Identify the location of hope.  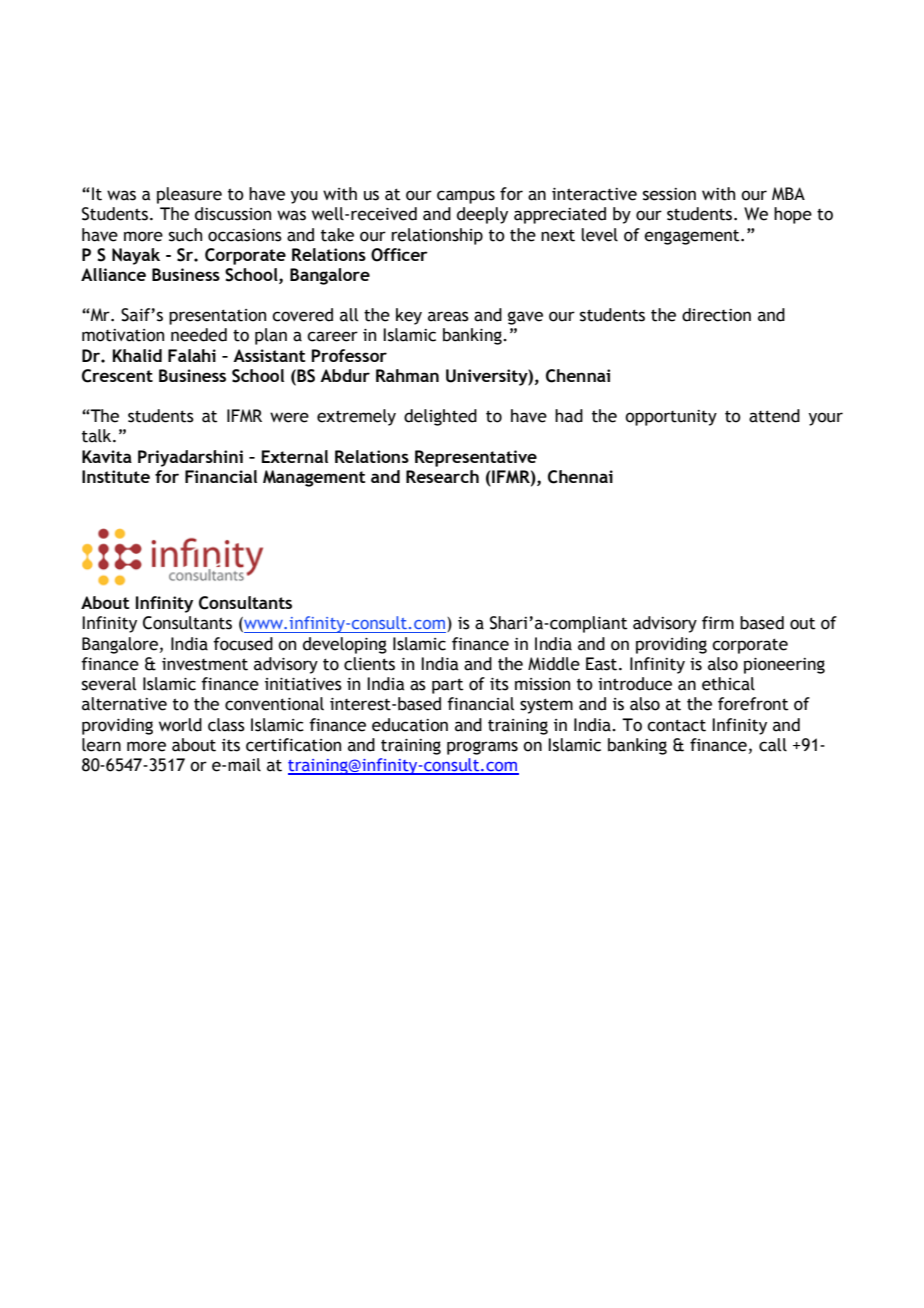
(793, 215).
